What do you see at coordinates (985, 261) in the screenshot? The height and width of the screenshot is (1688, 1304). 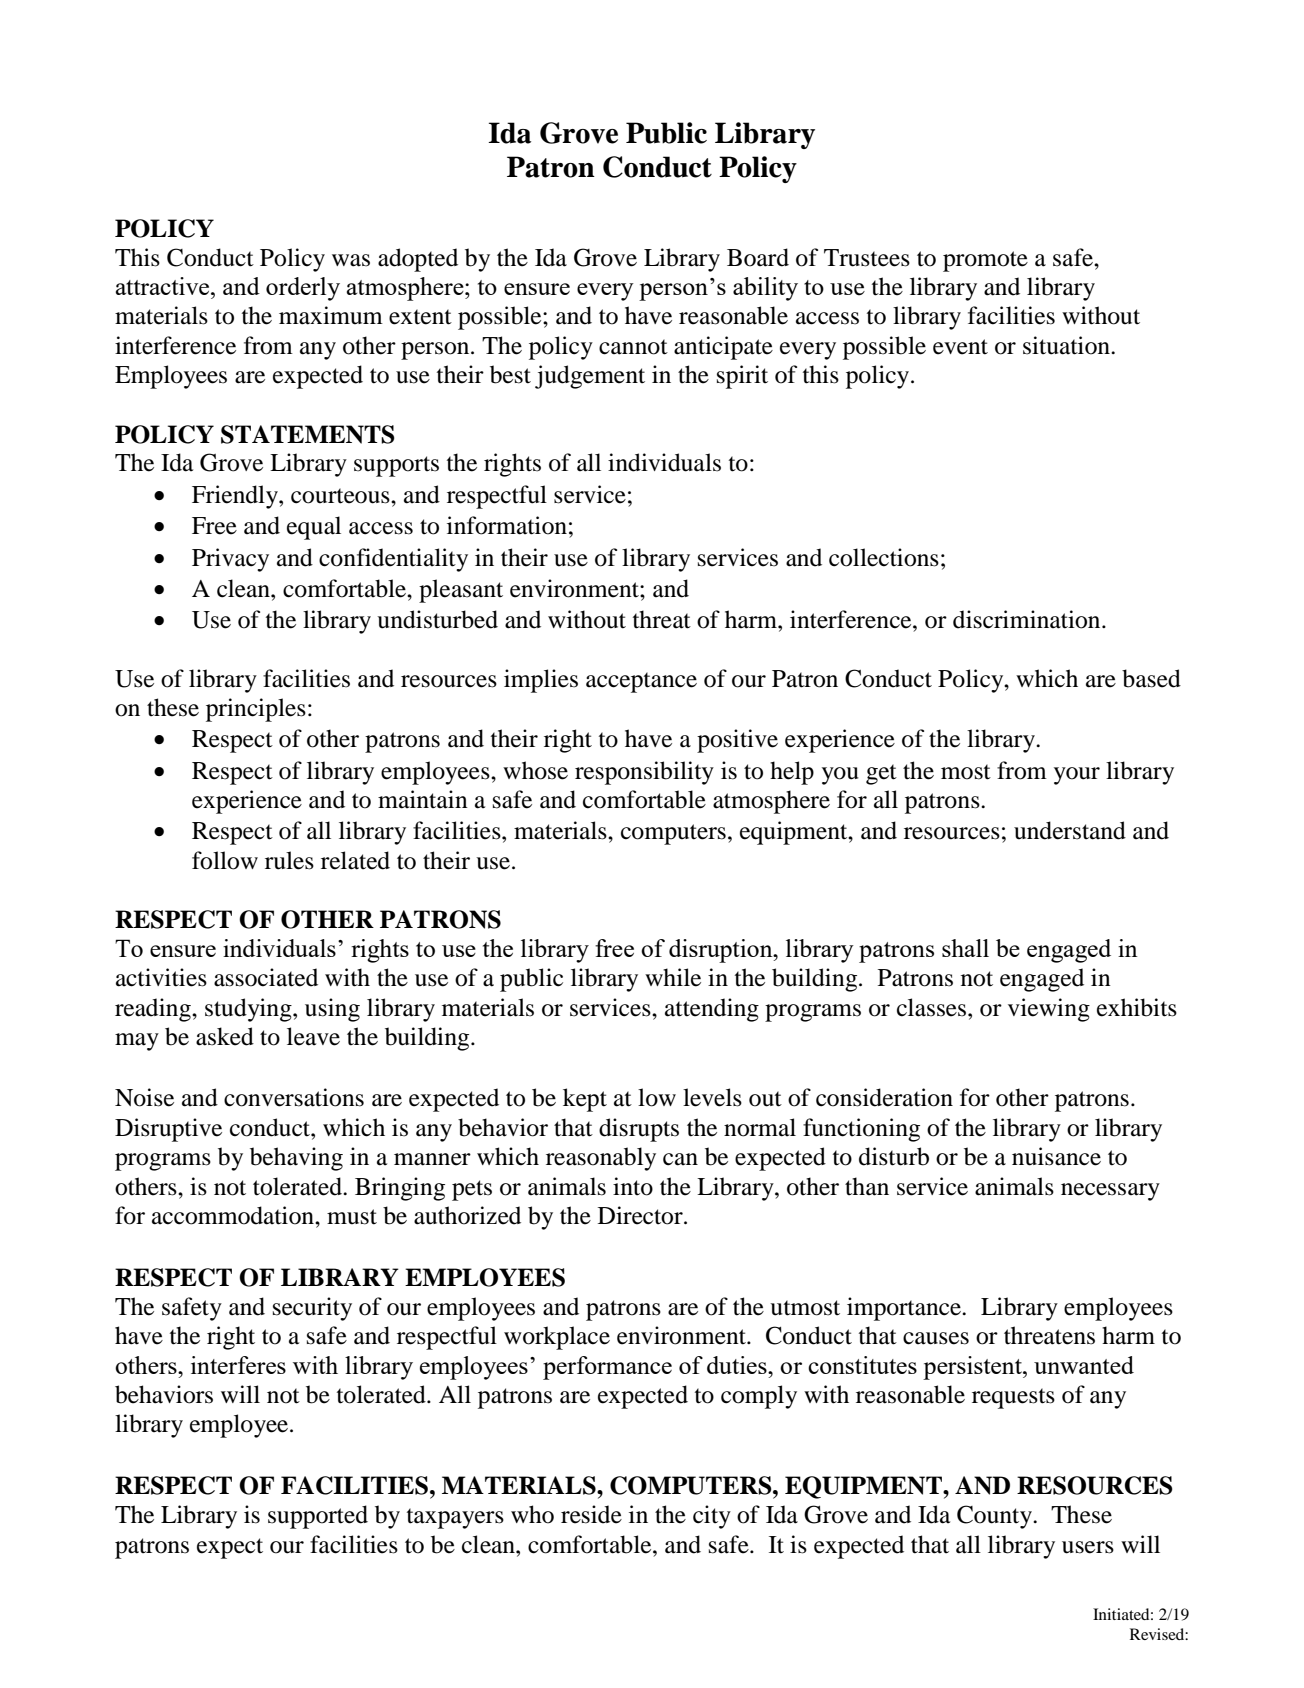 I see `promote` at bounding box center [985, 261].
